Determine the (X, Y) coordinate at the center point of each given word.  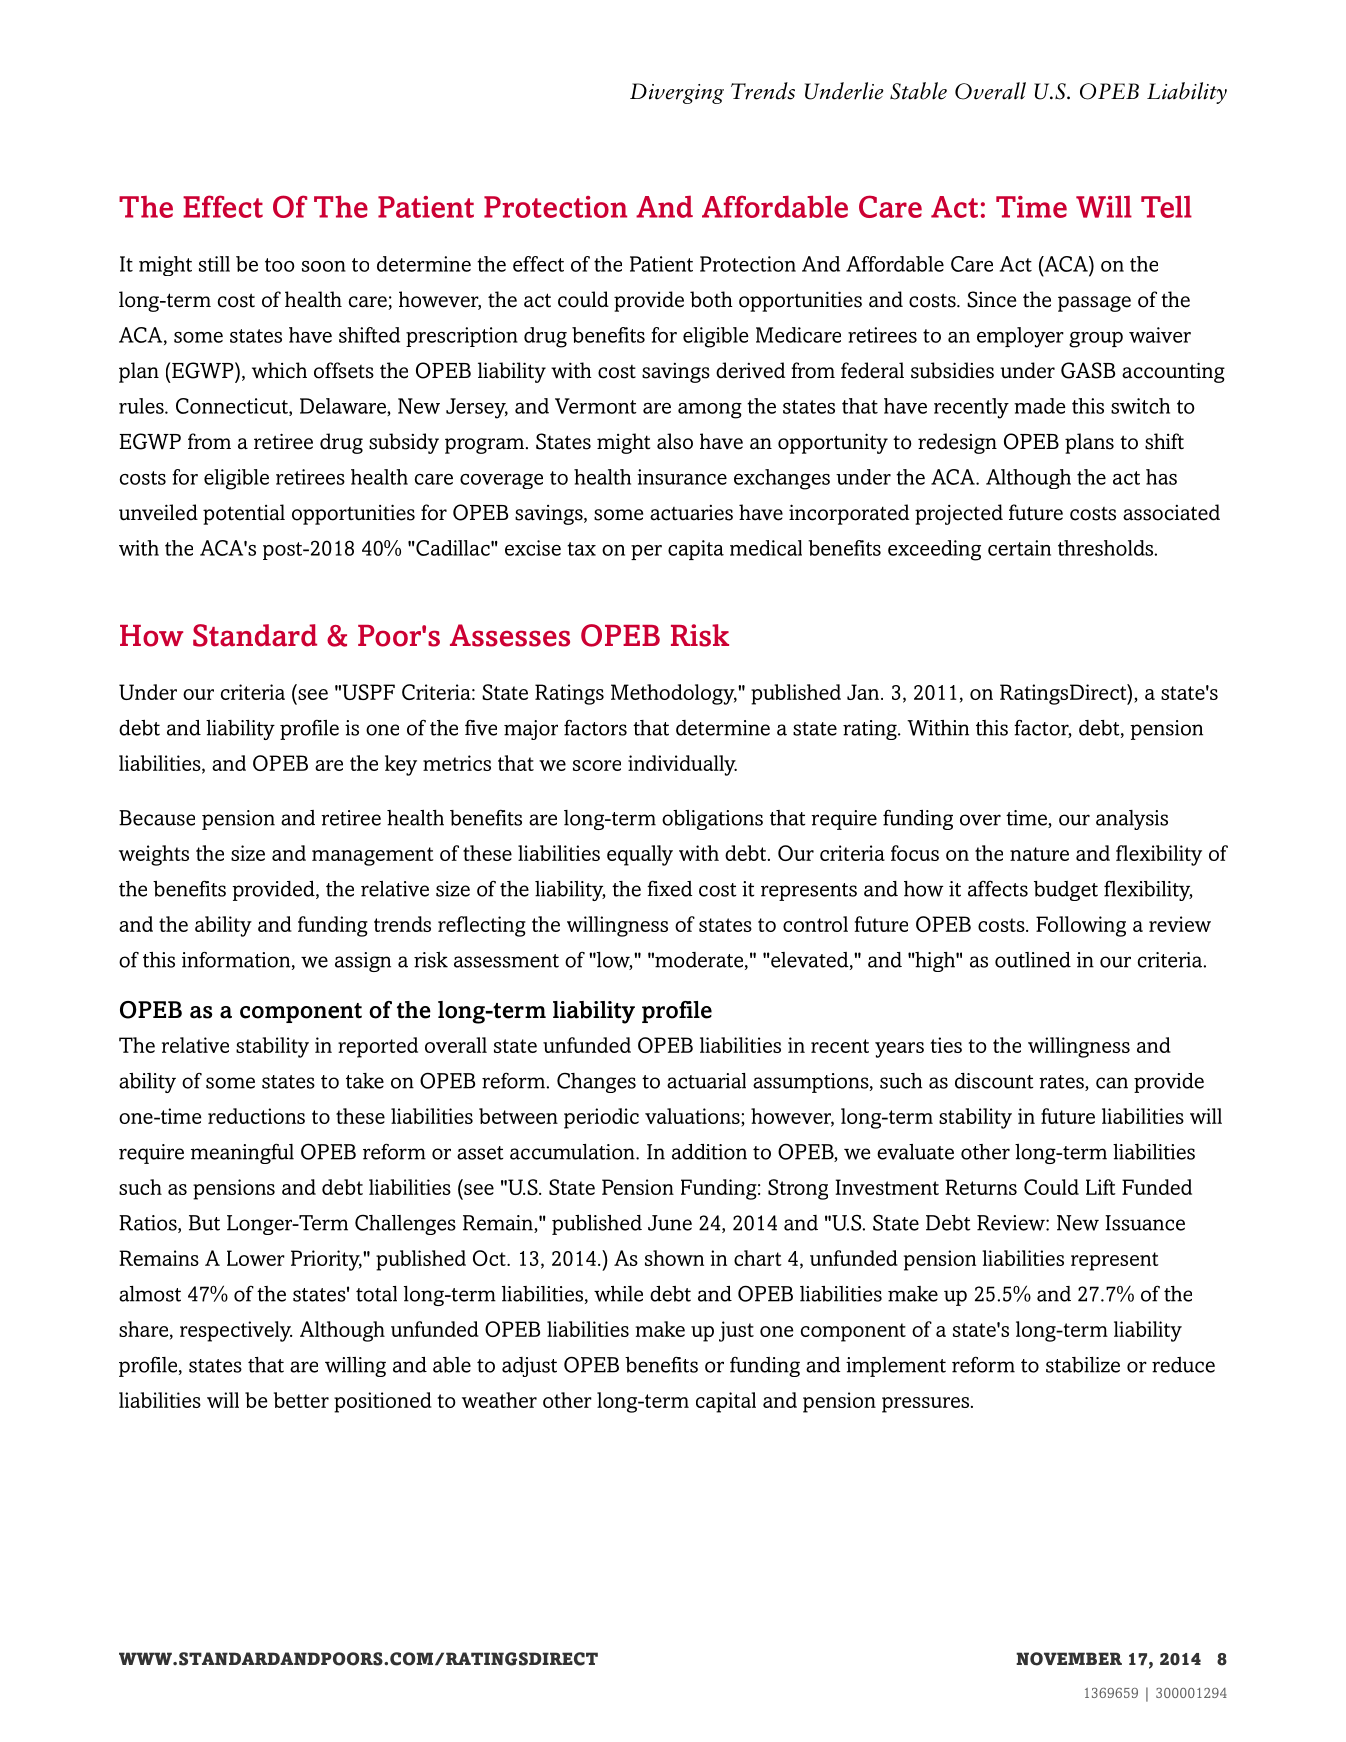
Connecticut (233, 407)
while (618, 1294)
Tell (1166, 206)
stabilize (1083, 1365)
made (1040, 406)
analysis (1132, 820)
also (675, 441)
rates (1062, 1083)
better (301, 1400)
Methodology (674, 694)
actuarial (706, 1081)
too (280, 265)
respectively (236, 1331)
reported (378, 1047)
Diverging (677, 93)
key (401, 765)
